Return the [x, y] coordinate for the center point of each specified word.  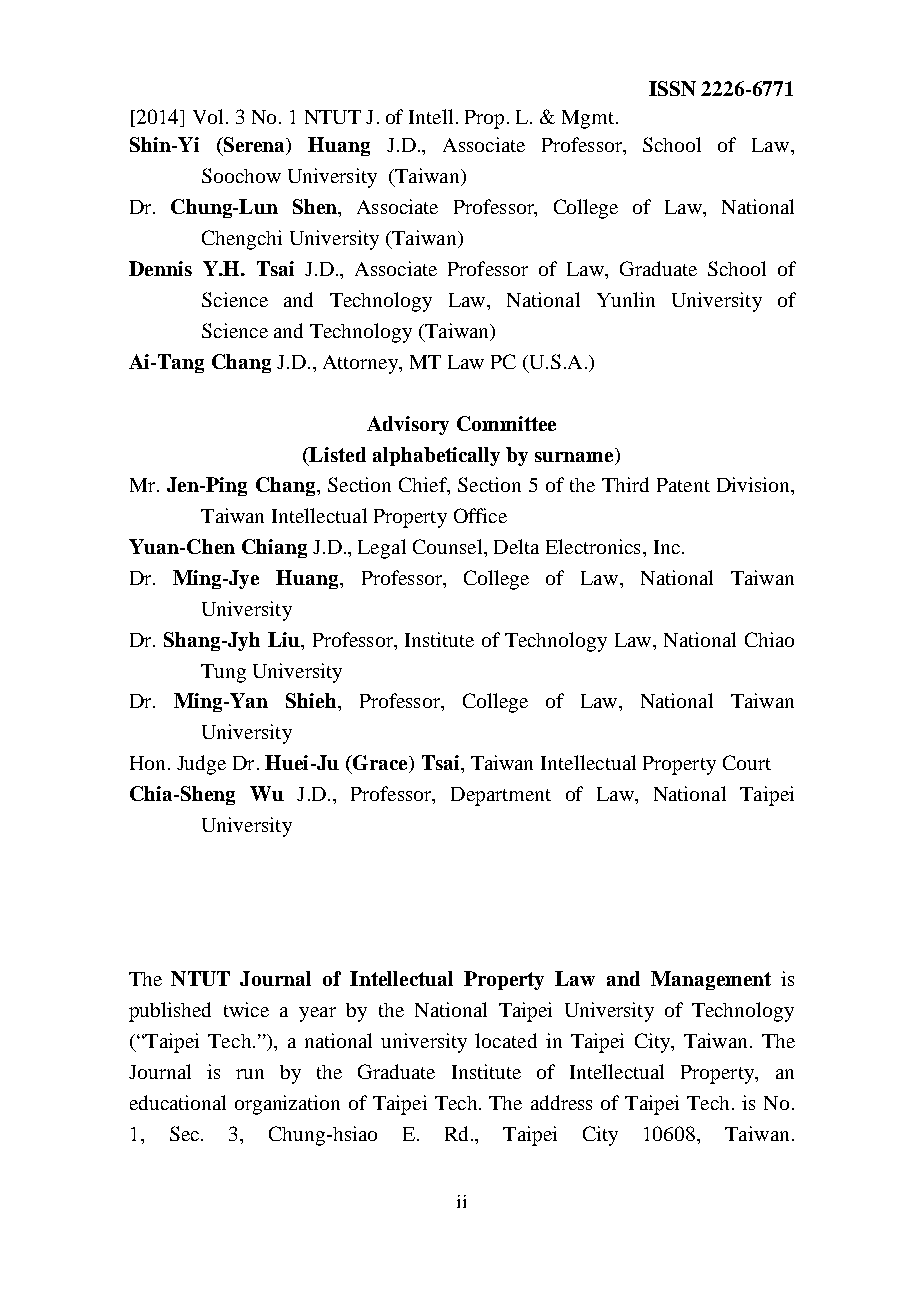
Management [711, 980]
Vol [208, 116]
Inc [667, 547]
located [506, 1040]
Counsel [449, 546]
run [250, 1074]
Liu [285, 639]
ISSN [672, 88]
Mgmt [589, 119]
